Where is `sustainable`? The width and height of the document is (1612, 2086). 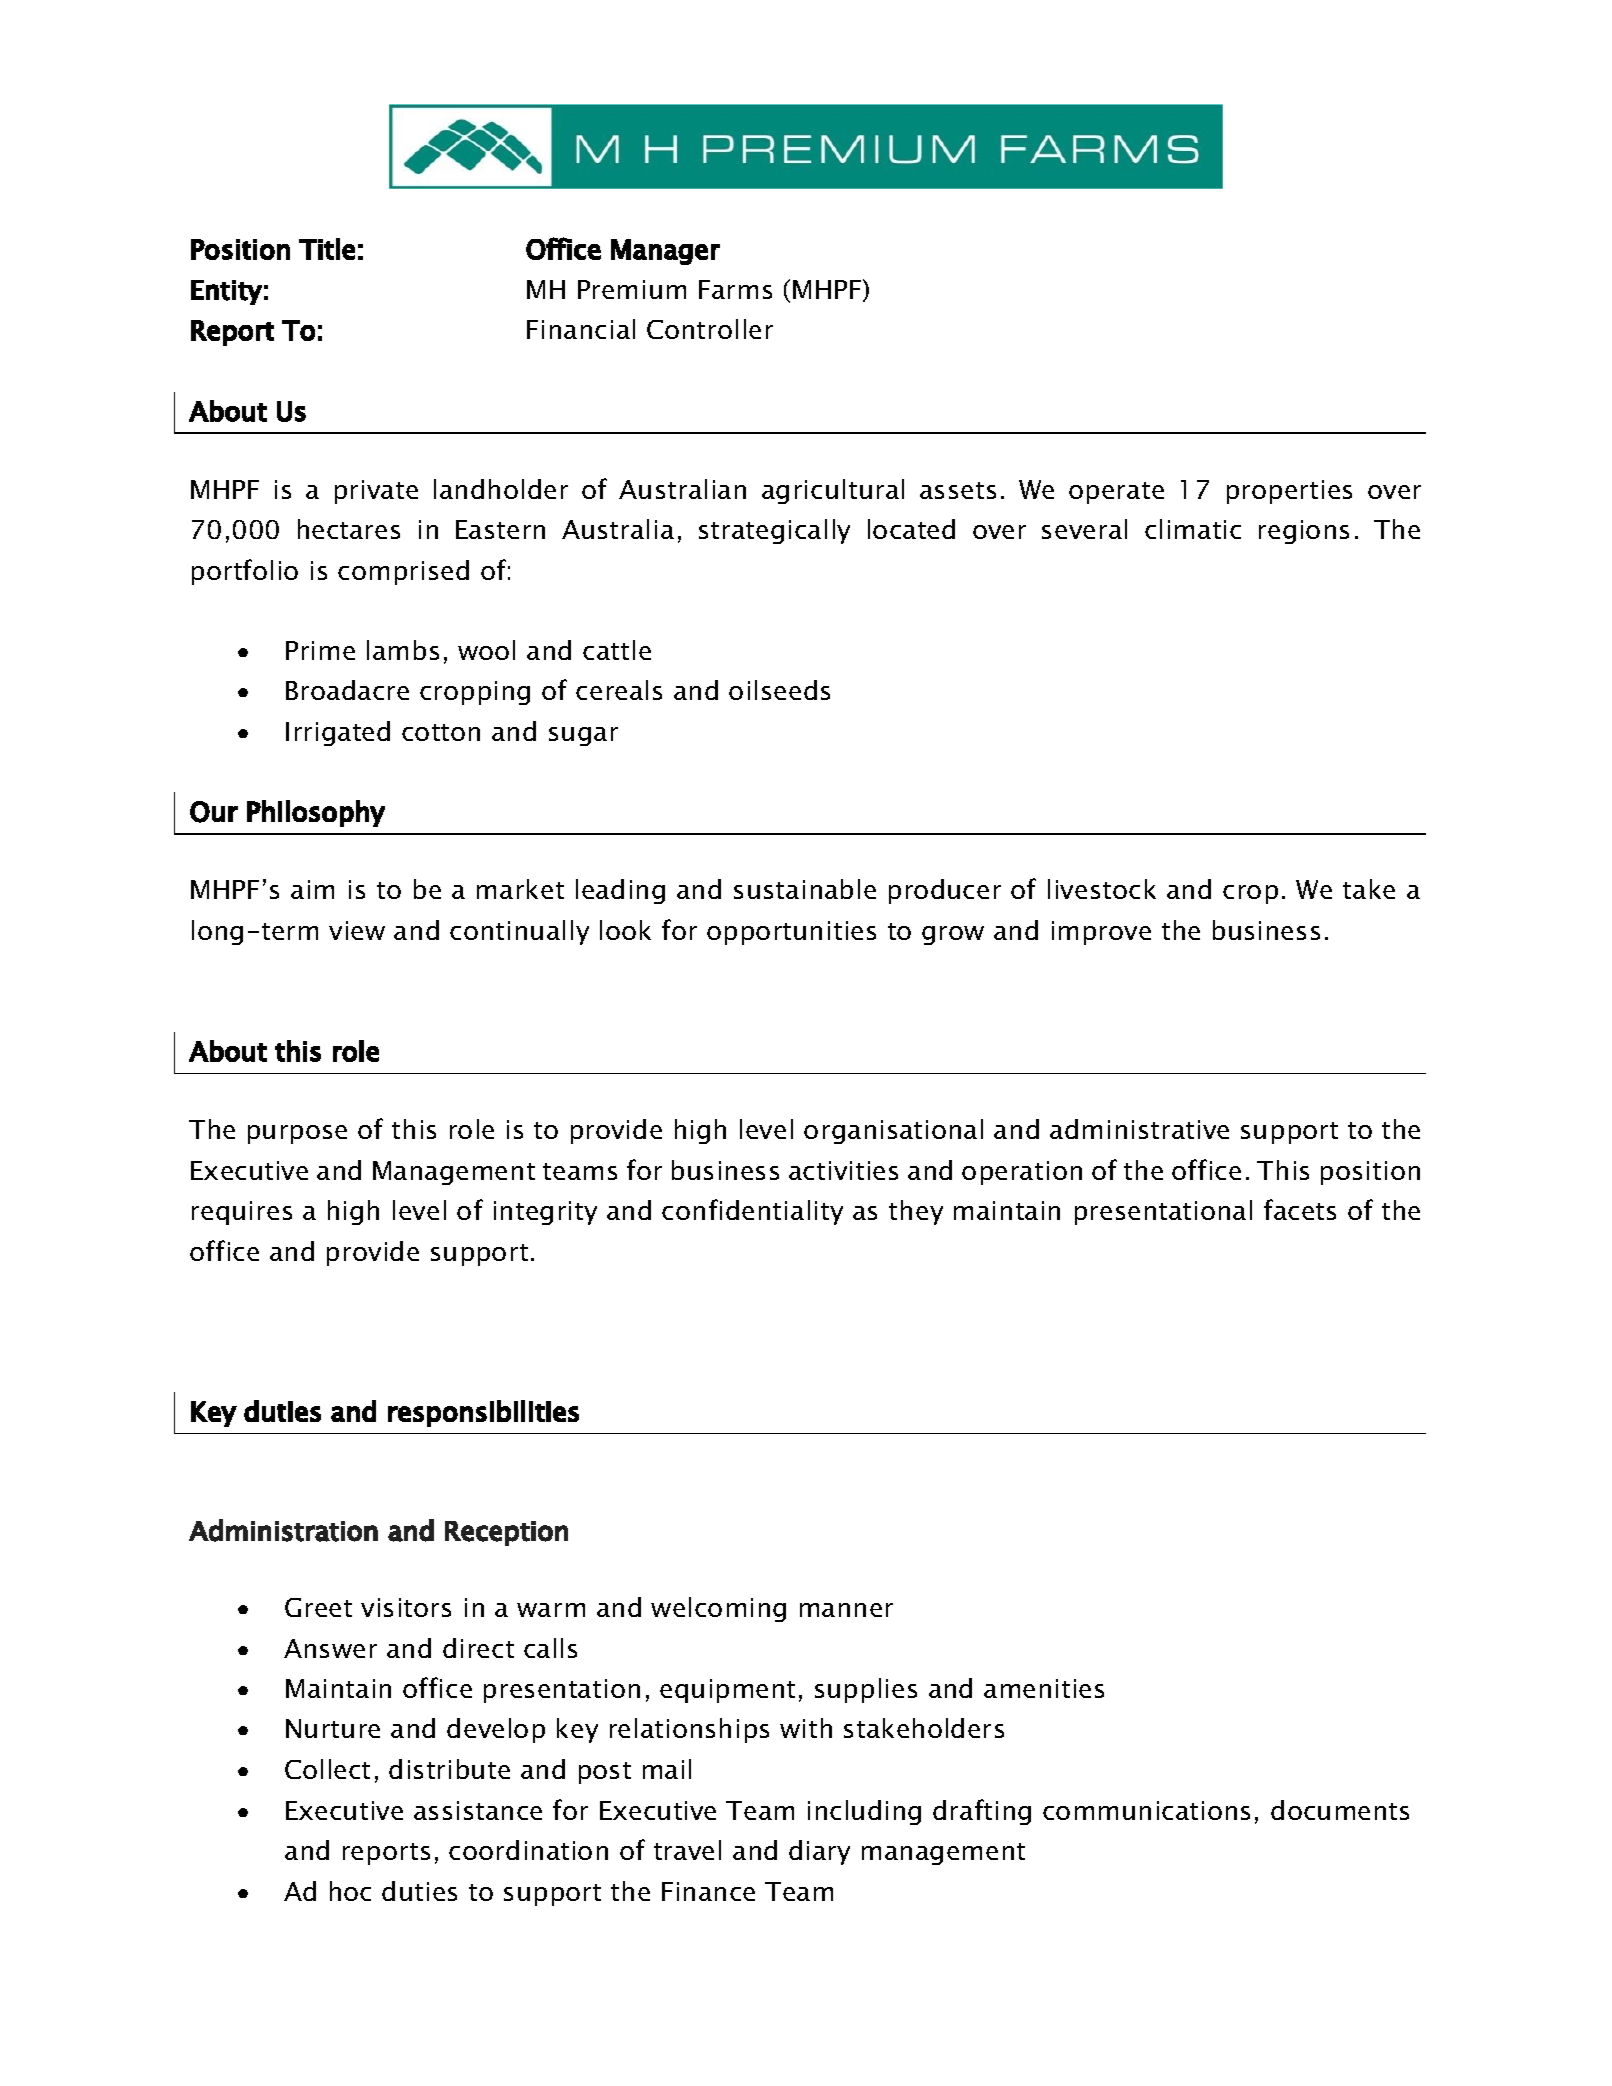
sustainable is located at coordinates (805, 889).
